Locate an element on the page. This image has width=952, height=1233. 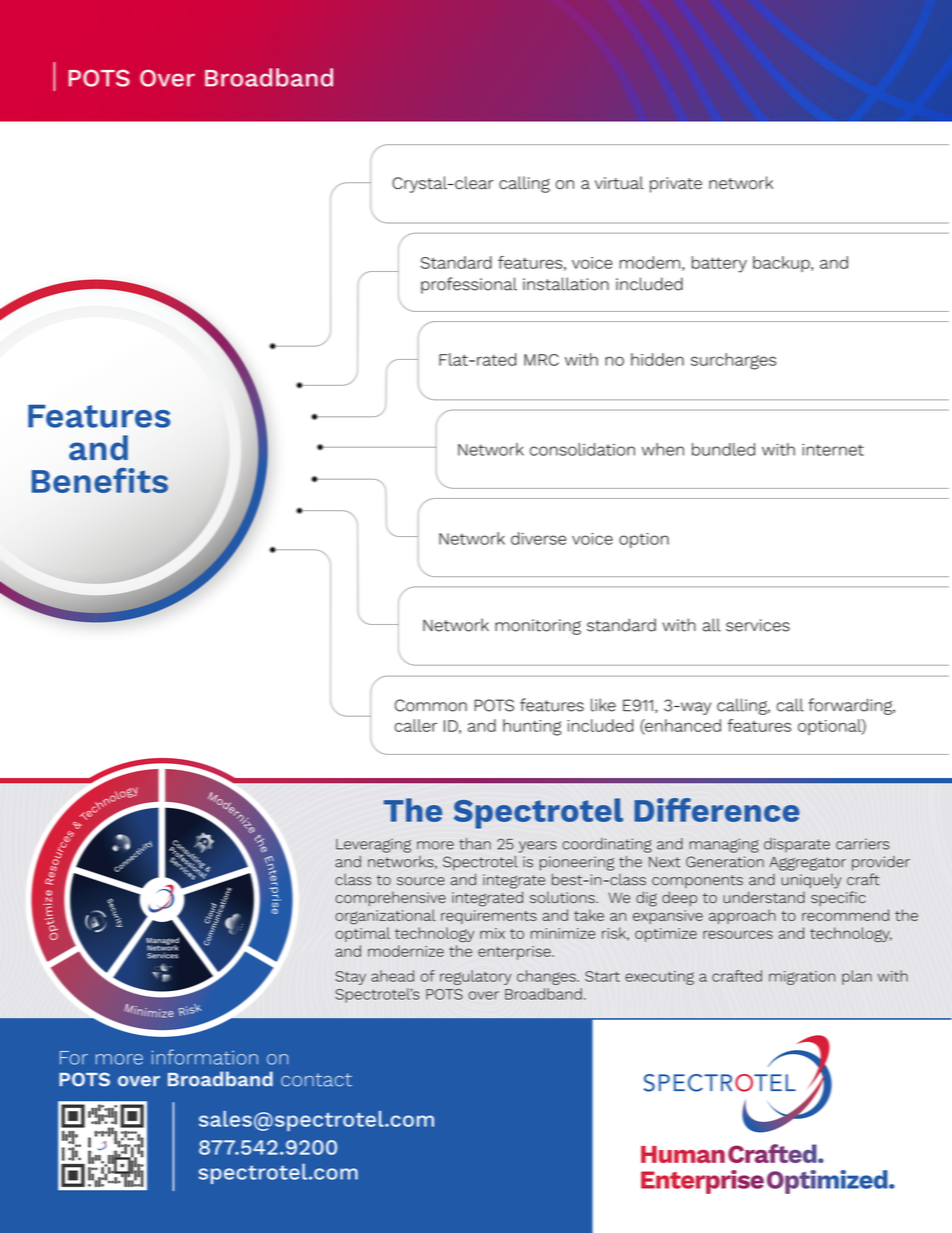
Benefits is located at coordinates (100, 480).
